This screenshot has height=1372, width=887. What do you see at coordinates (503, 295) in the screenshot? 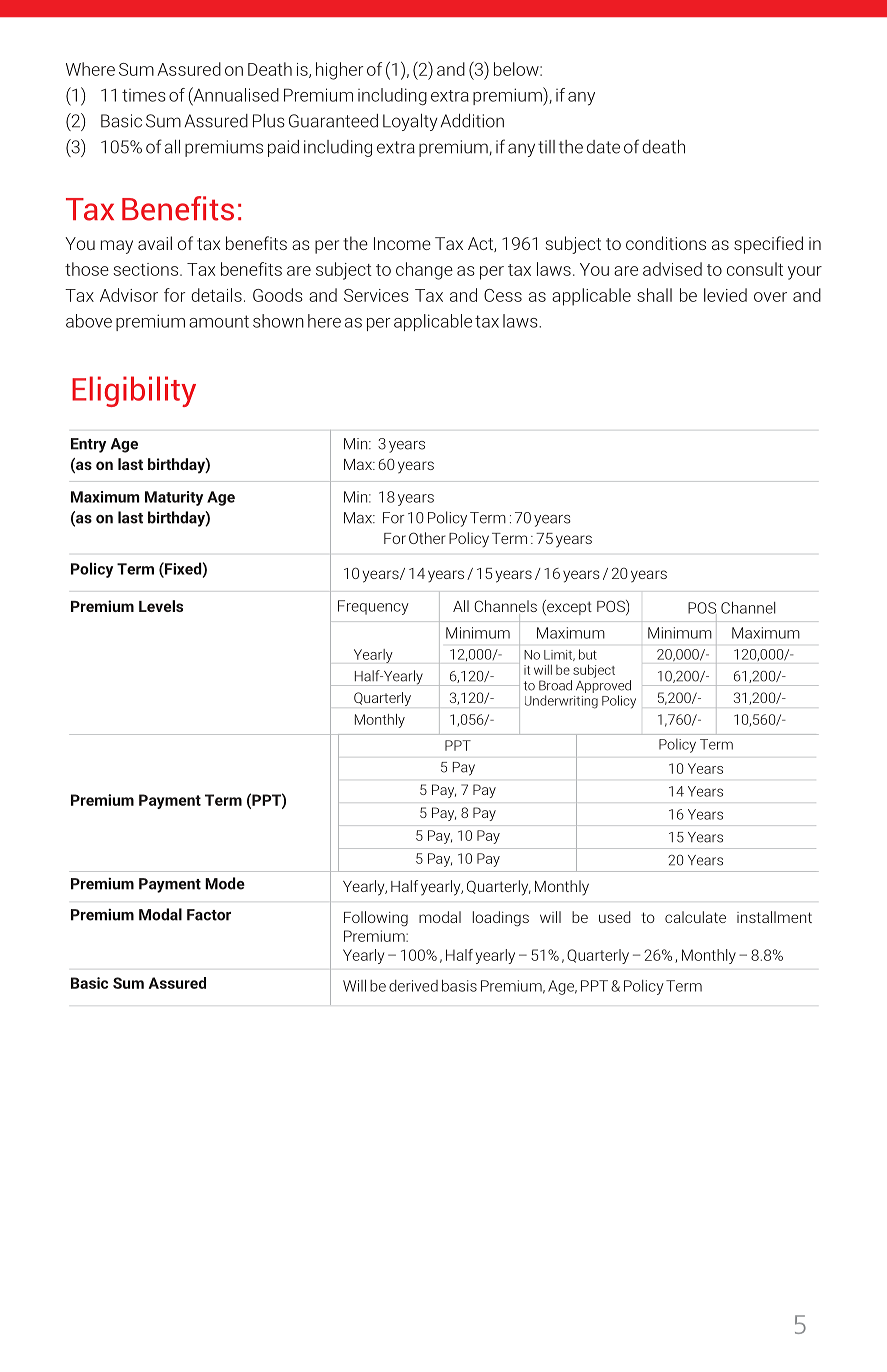
I see `Cess` at bounding box center [503, 295].
